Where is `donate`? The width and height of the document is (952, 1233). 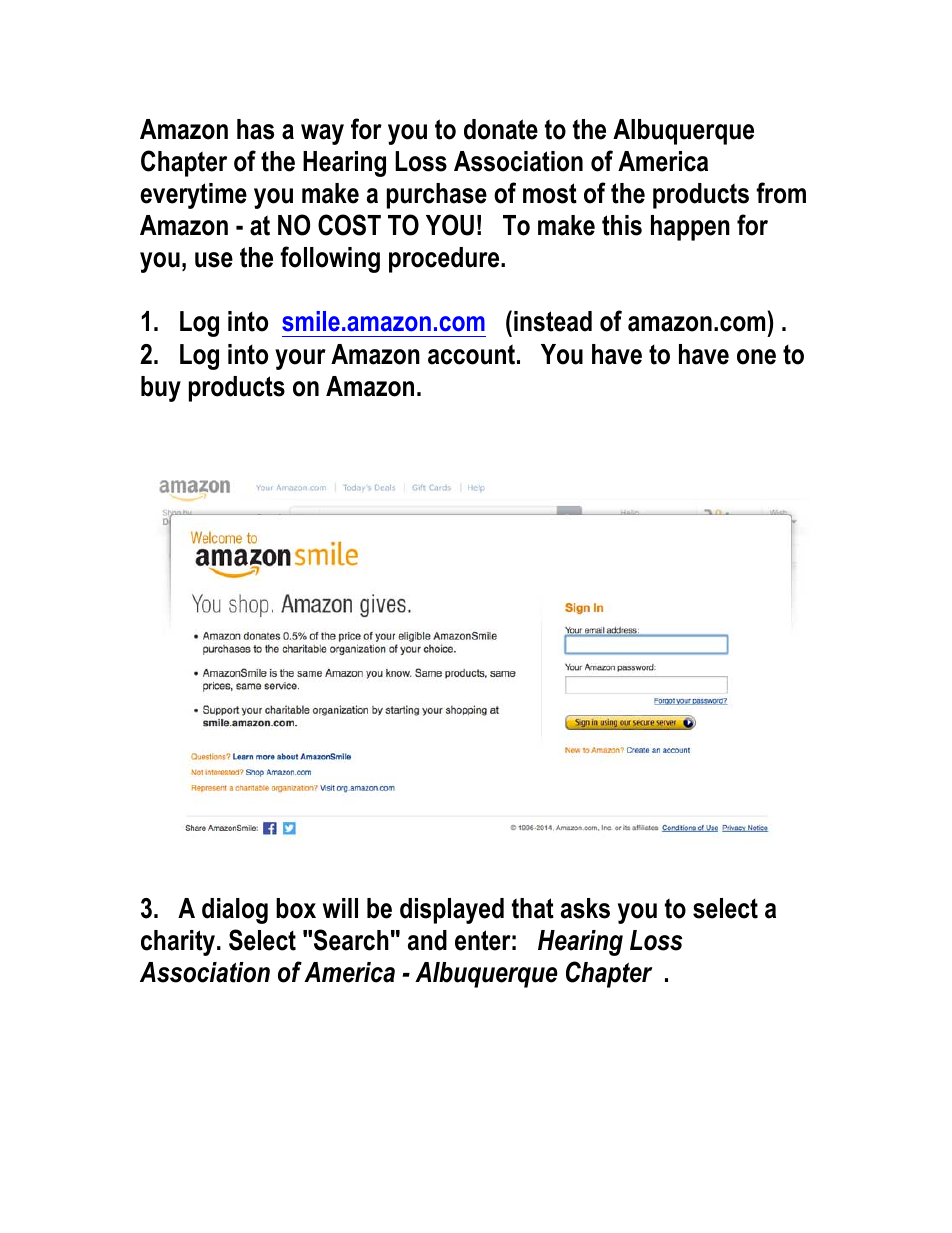 donate is located at coordinates (501, 129).
